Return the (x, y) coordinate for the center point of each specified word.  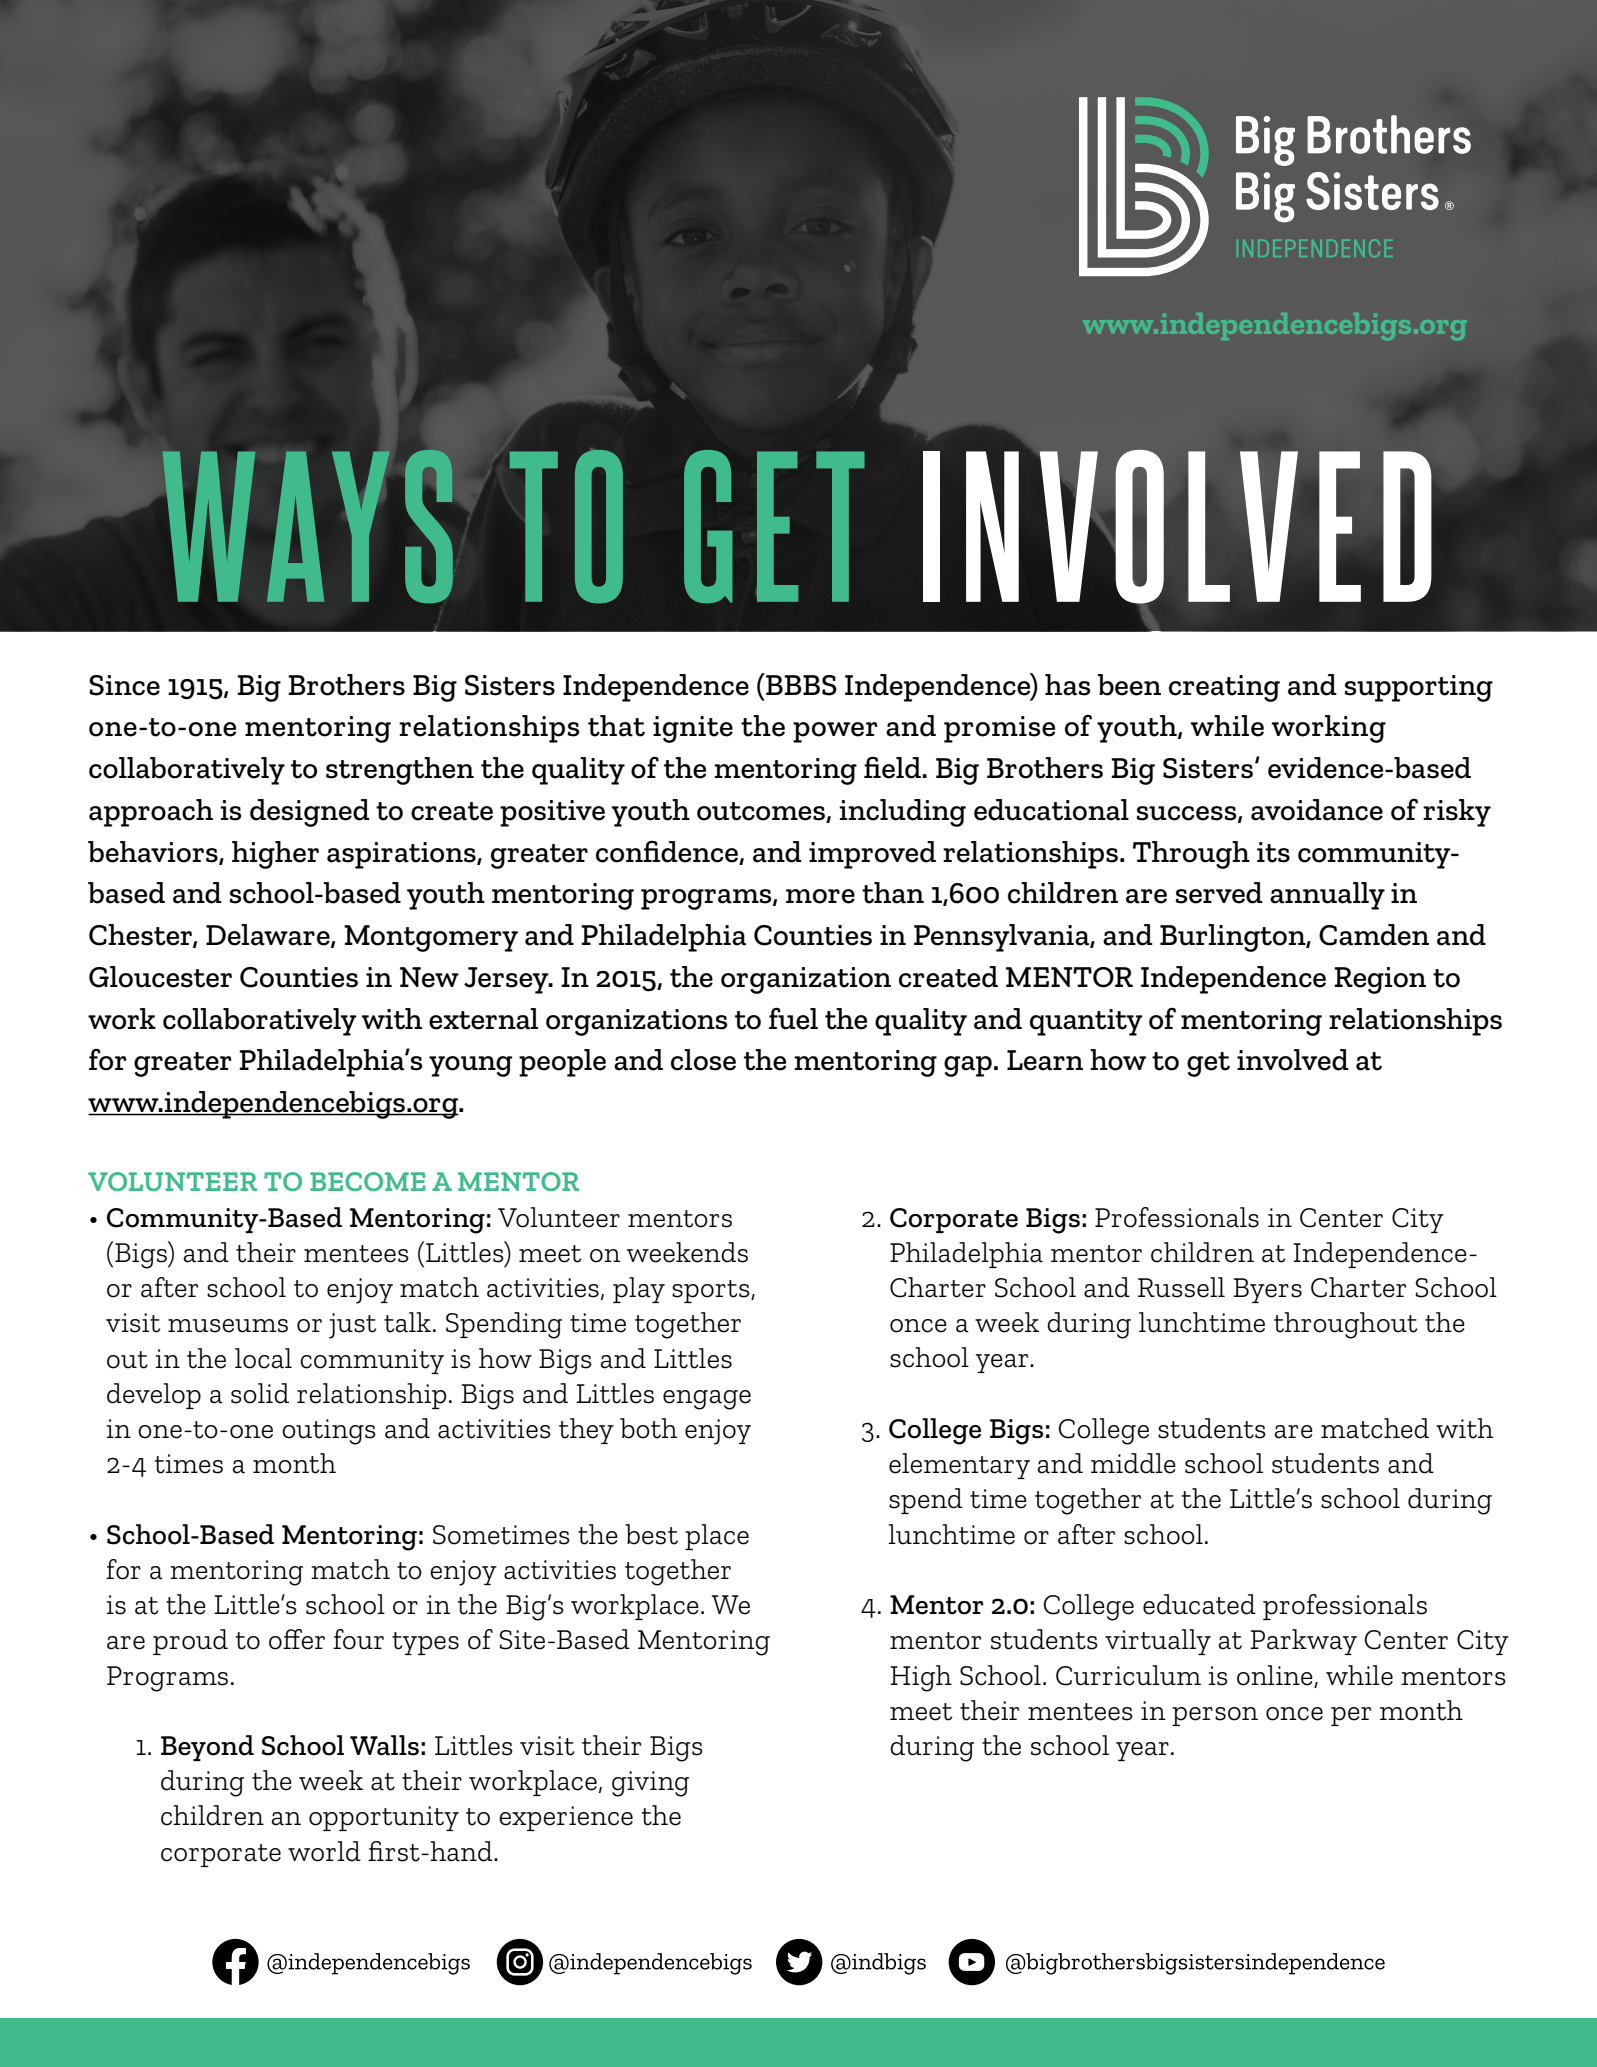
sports (712, 1291)
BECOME (368, 1181)
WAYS (307, 526)
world (324, 1851)
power (835, 732)
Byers (1267, 1290)
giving (650, 1784)
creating (1224, 688)
